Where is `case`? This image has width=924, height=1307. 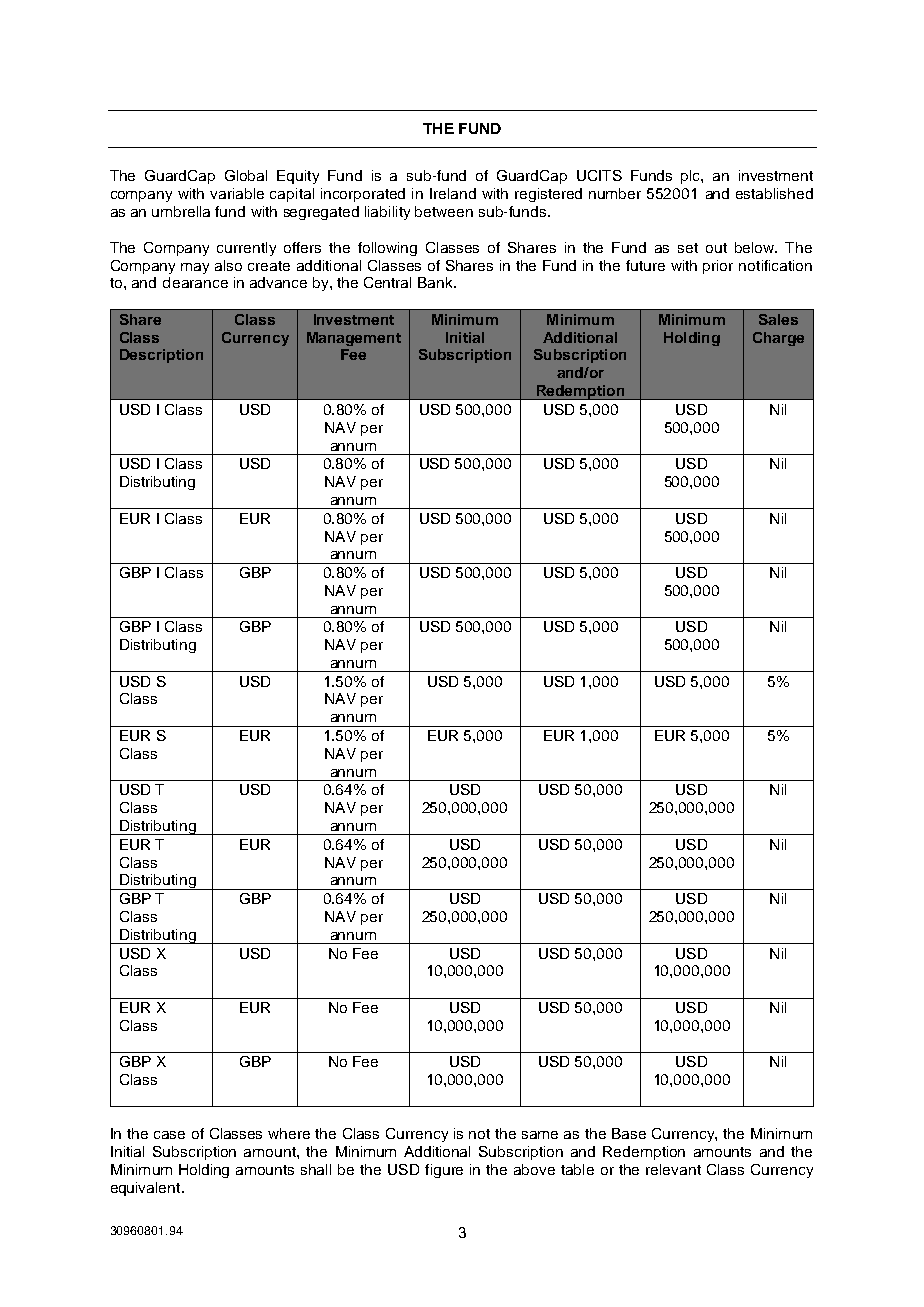 case is located at coordinates (169, 1135).
